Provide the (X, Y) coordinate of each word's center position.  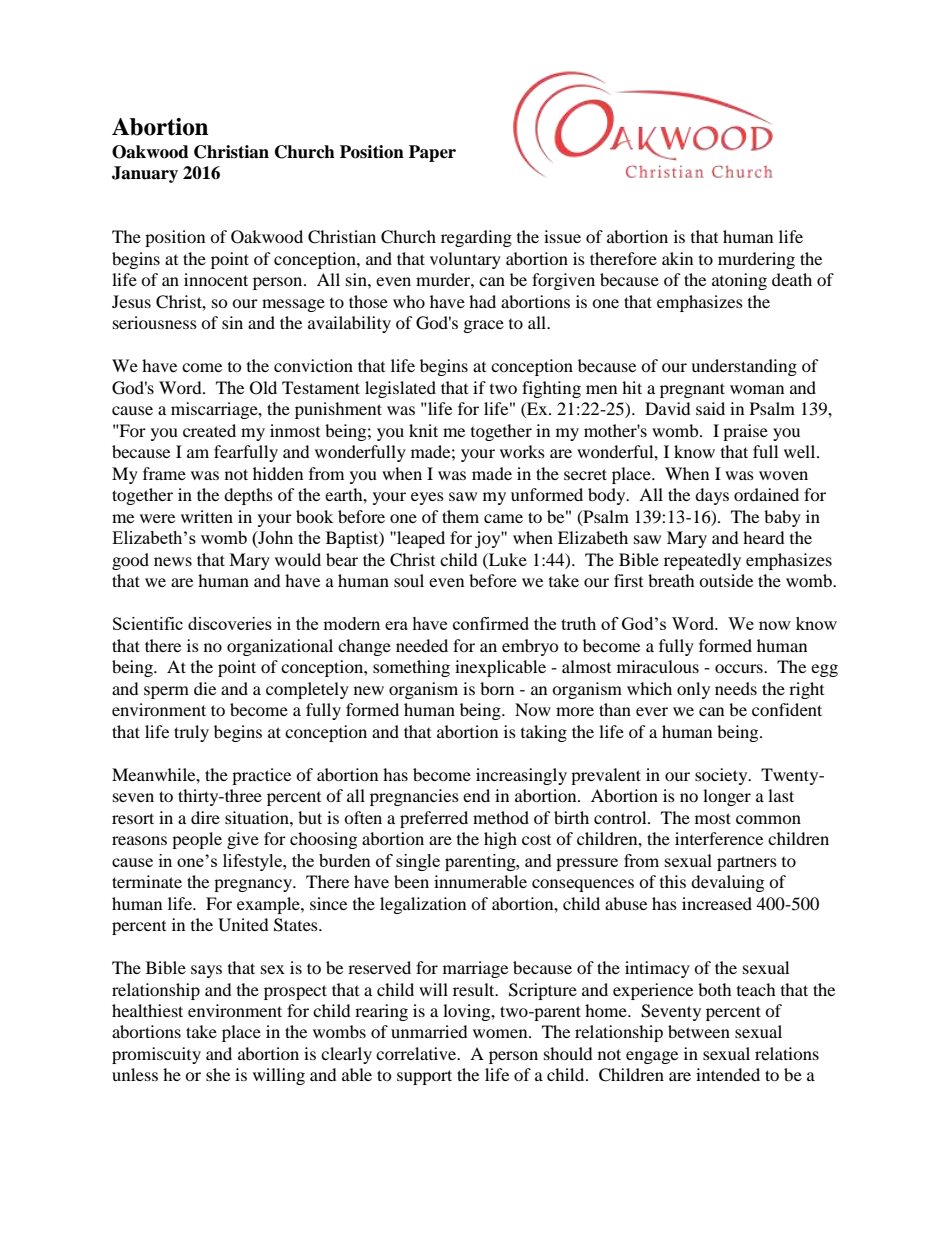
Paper (432, 153)
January (145, 174)
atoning (739, 281)
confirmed (491, 623)
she (218, 1074)
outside (726, 580)
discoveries (230, 623)
